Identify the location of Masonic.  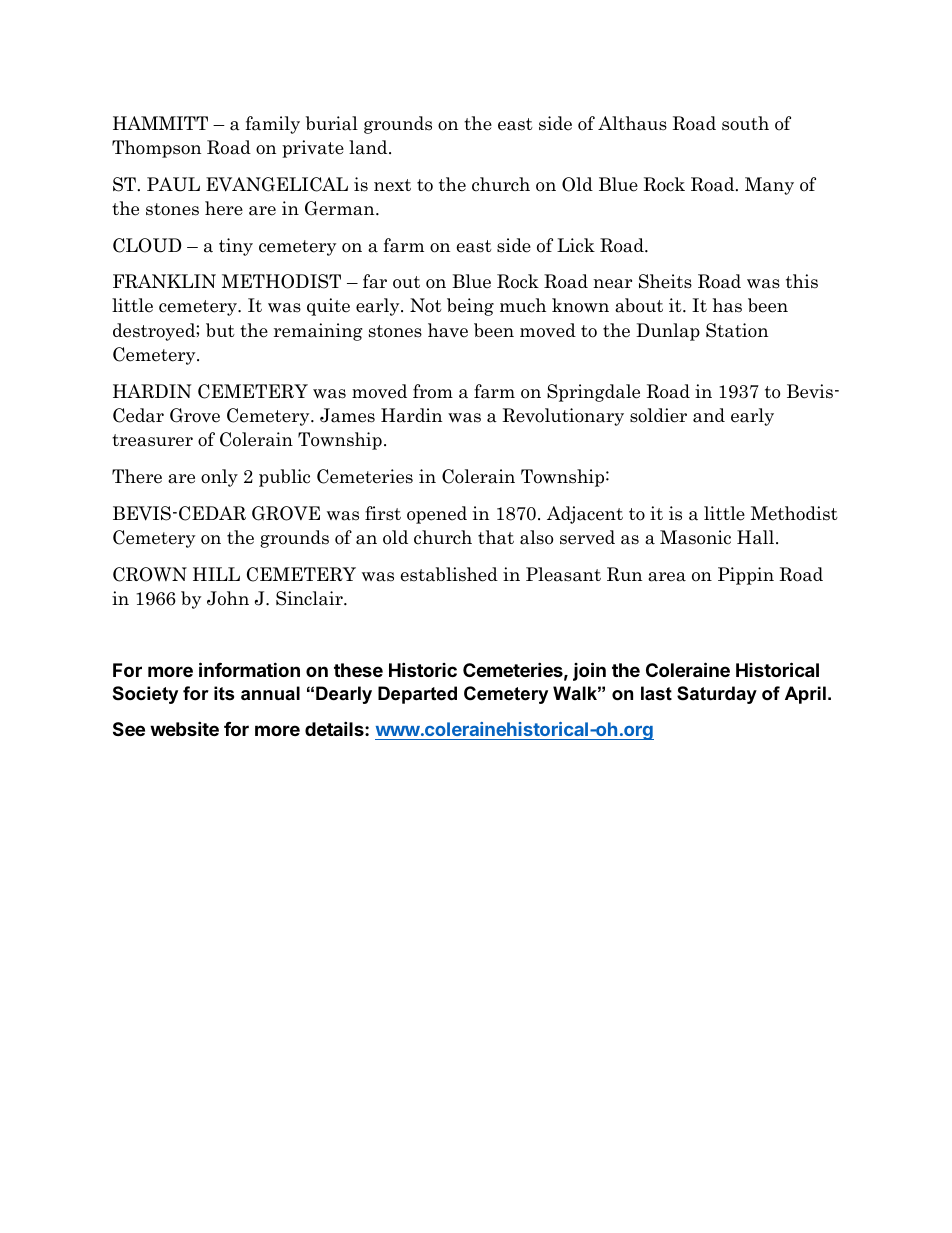
(695, 537).
